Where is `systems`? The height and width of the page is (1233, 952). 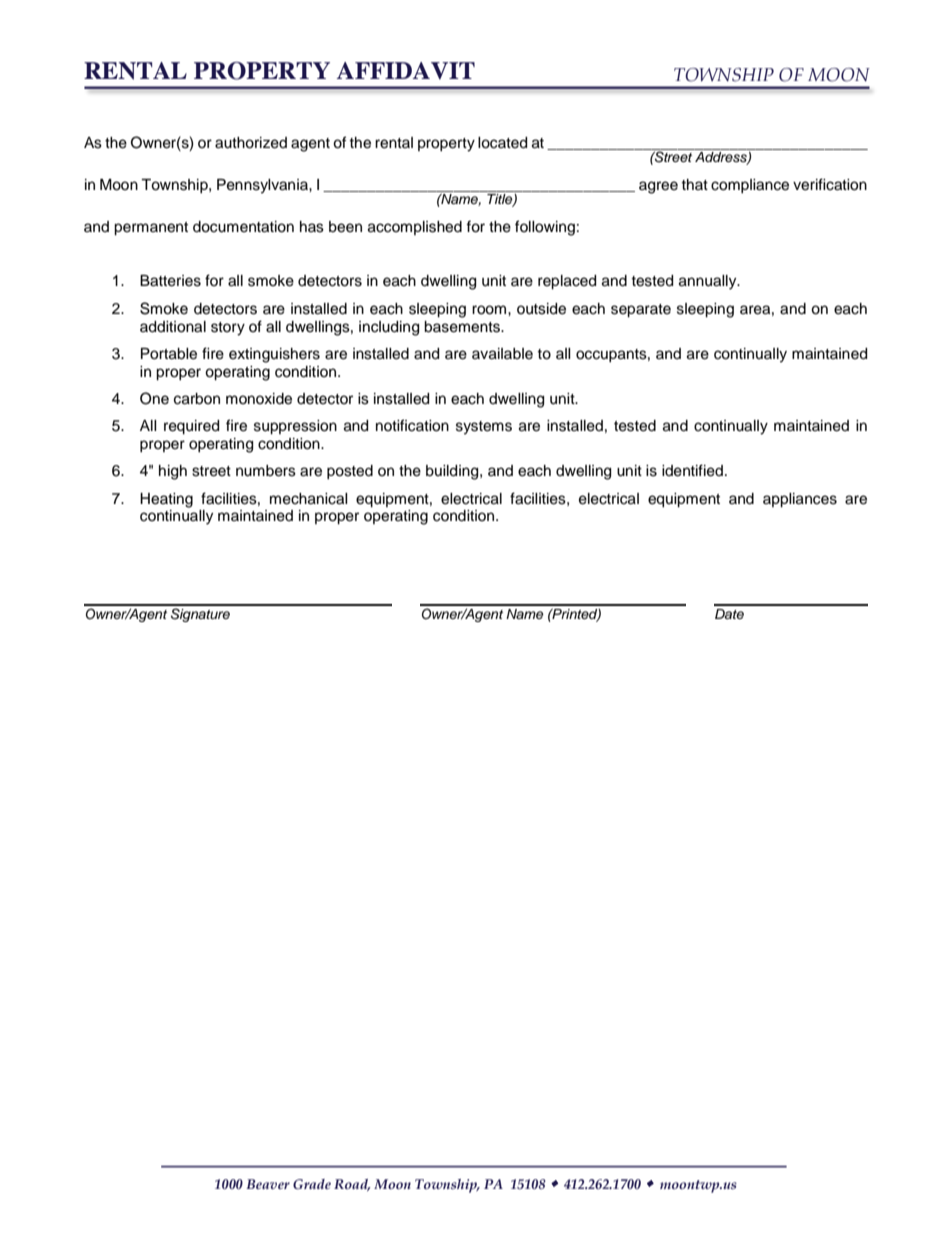
systems is located at coordinates (484, 428).
